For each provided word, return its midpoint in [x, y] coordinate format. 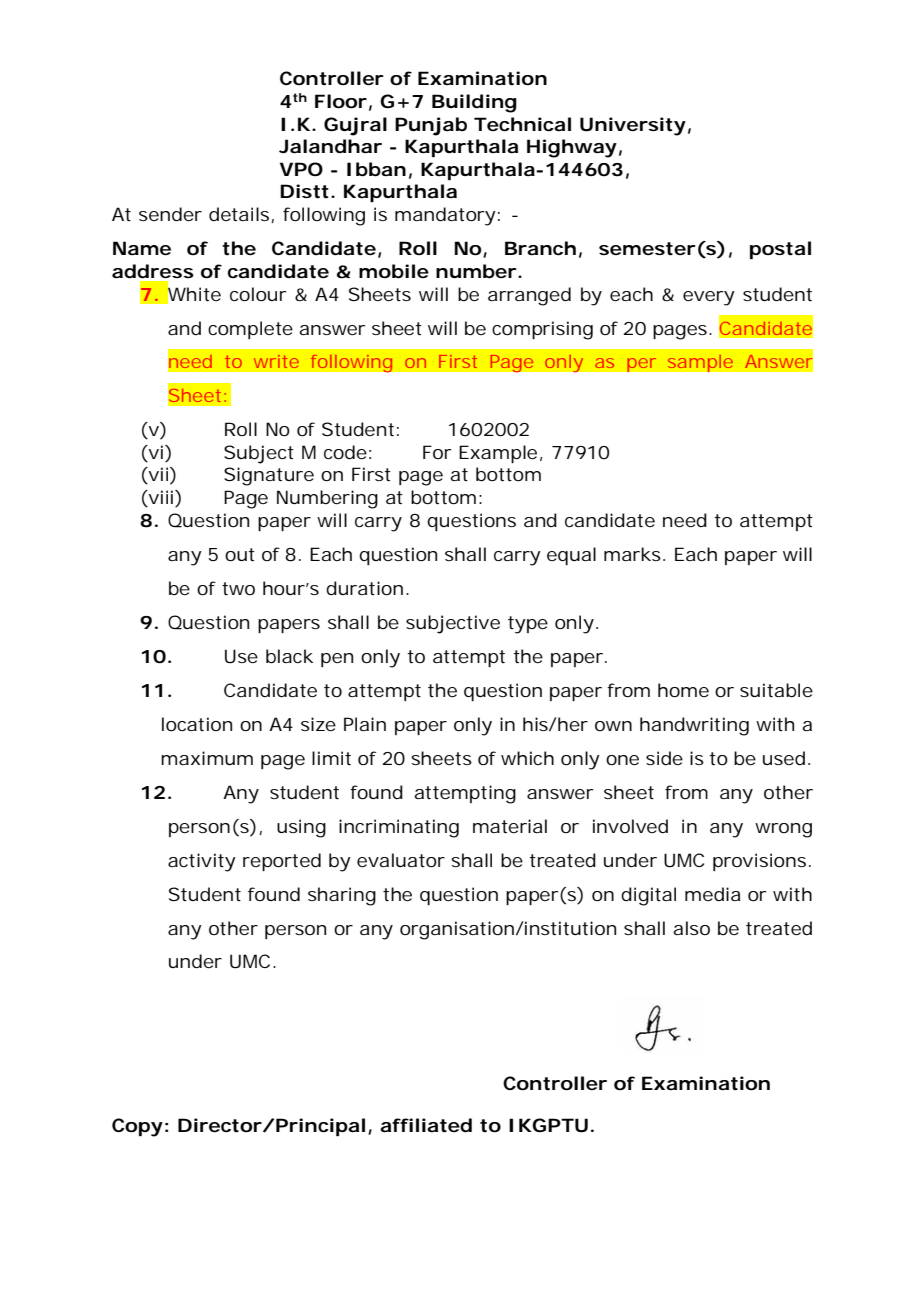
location [197, 724]
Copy [137, 1127]
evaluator [401, 860]
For [437, 452]
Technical [522, 124]
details [240, 215]
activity [202, 862]
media [712, 894]
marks [632, 554]
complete [250, 330]
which [527, 758]
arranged [529, 296]
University [633, 126]
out [240, 554]
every [709, 298]
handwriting [694, 726]
